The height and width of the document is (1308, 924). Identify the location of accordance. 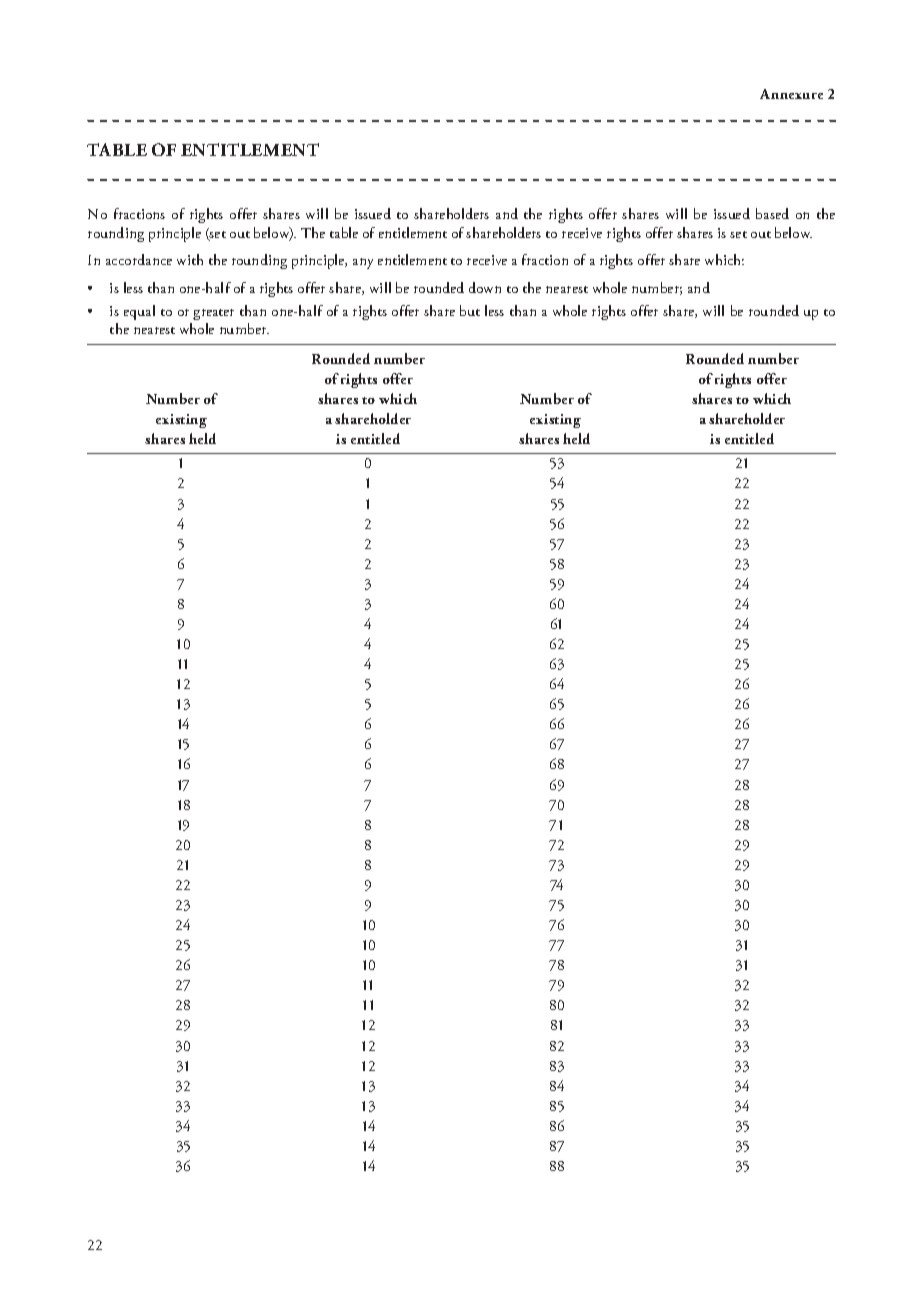
(139, 259).
